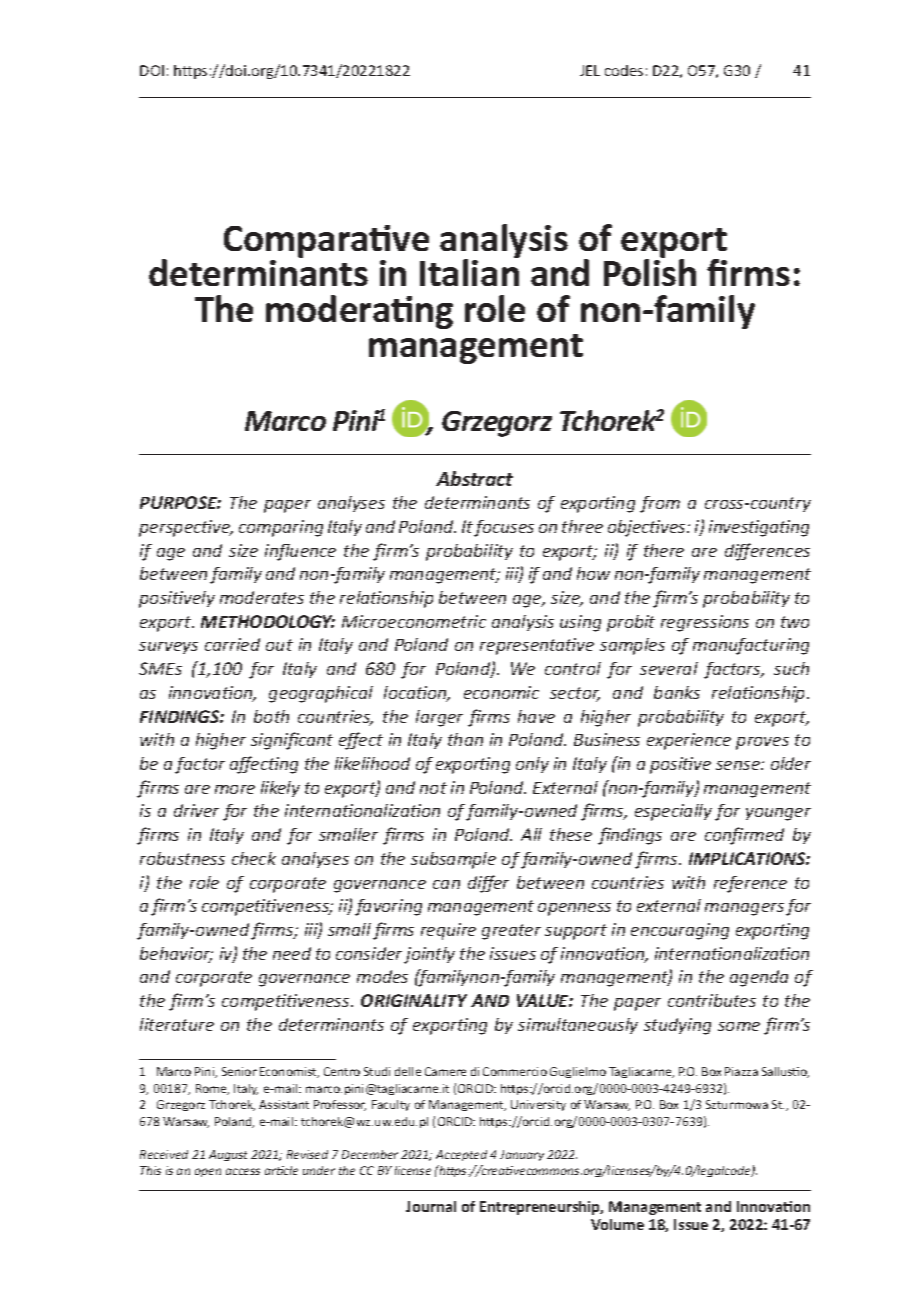  What do you see at coordinates (243, 1171) in the screenshot?
I see `access` at bounding box center [243, 1171].
